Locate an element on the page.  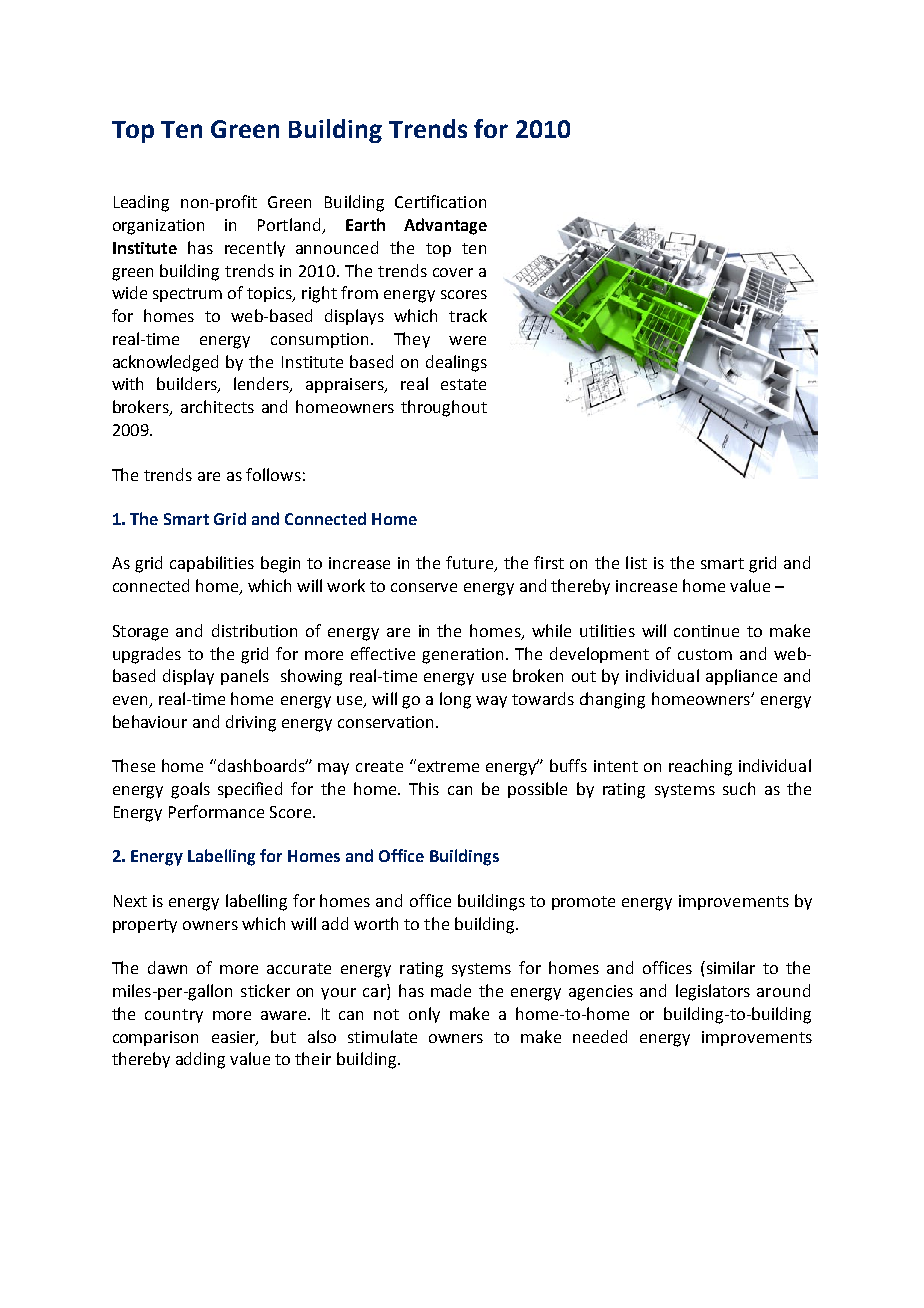
builders is located at coordinates (188, 385).
